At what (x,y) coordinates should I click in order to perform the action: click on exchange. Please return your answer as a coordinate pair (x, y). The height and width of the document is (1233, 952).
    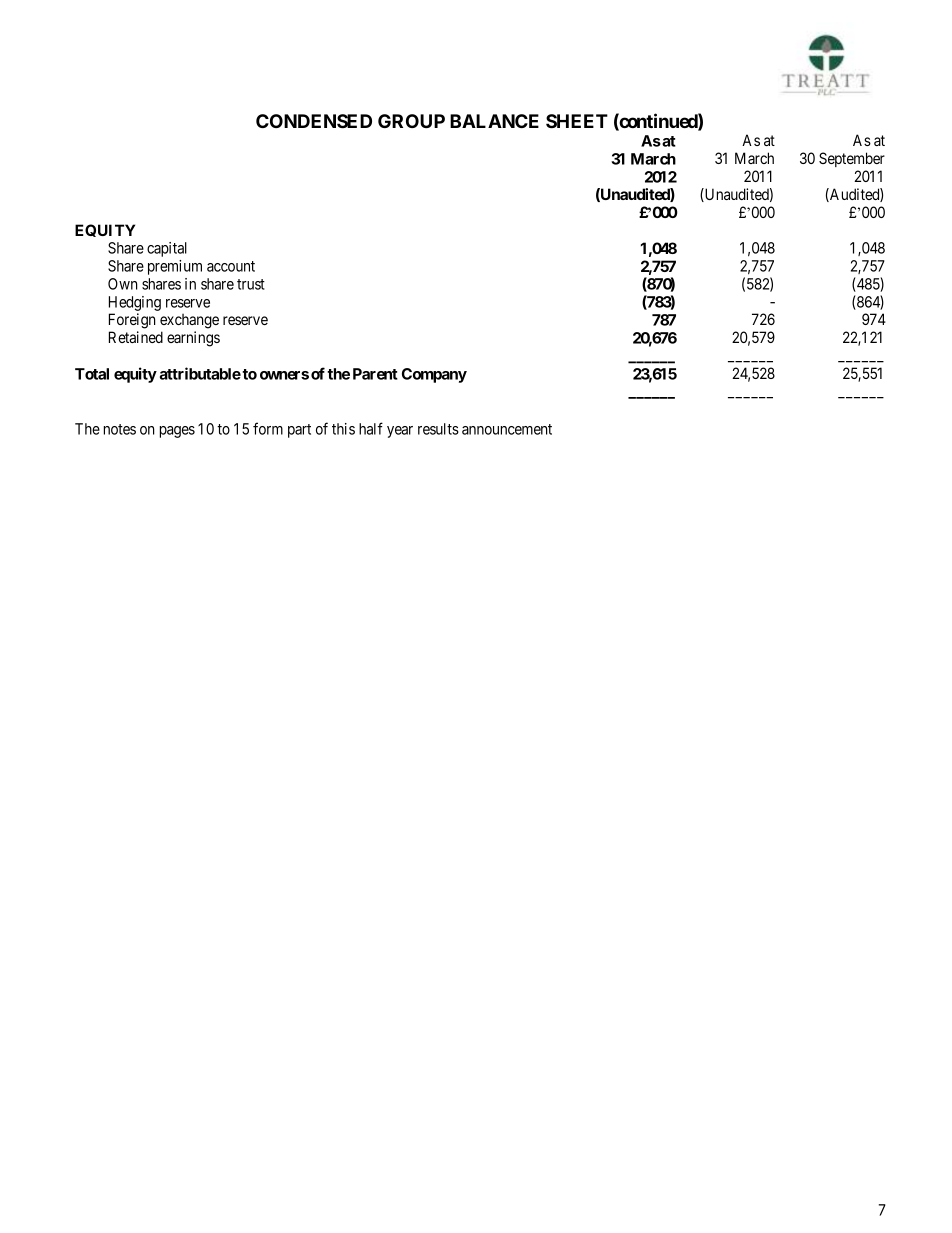
    Looking at the image, I should click on (189, 321).
